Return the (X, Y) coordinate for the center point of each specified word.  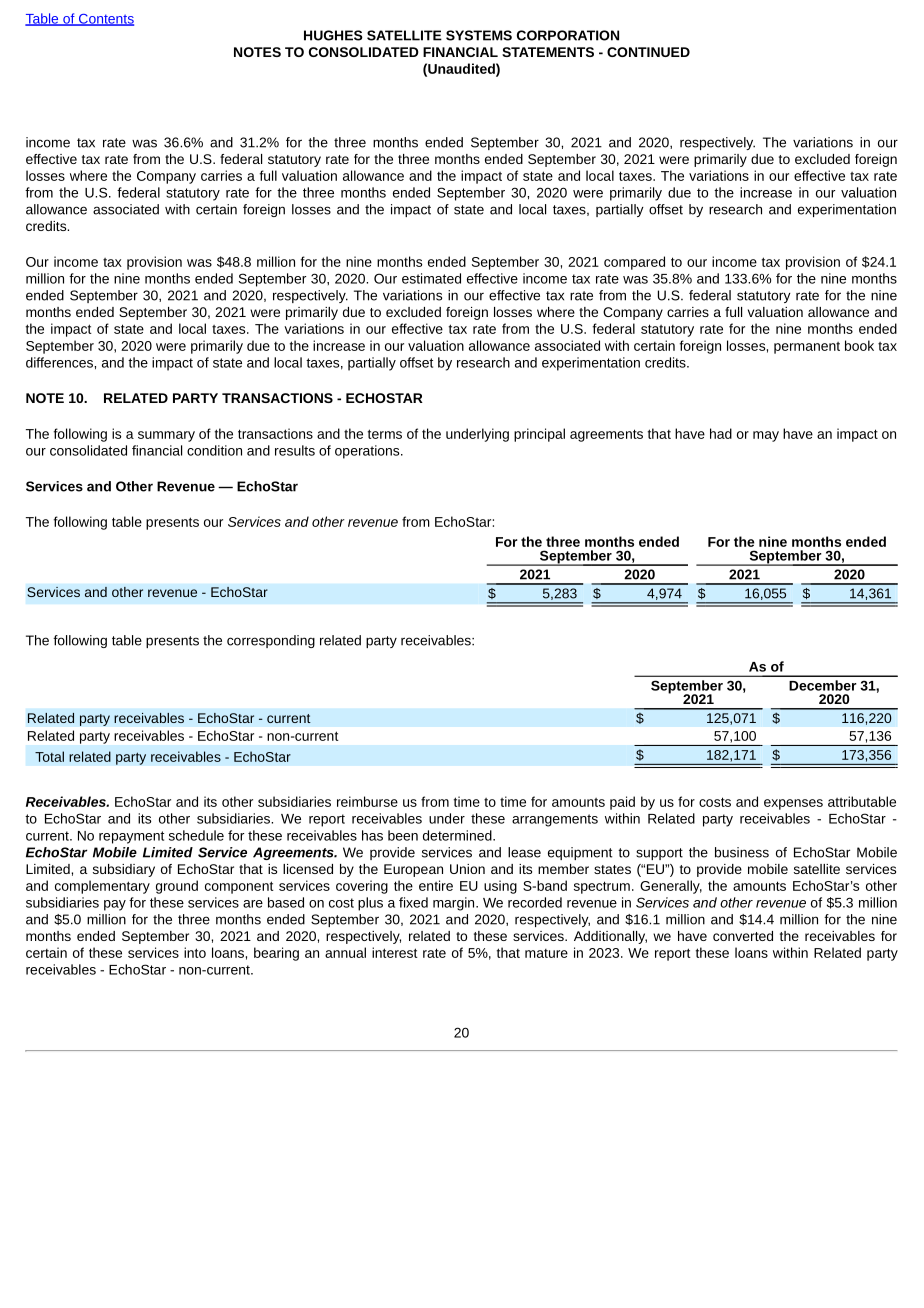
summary (166, 436)
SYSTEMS (479, 35)
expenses (793, 804)
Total (49, 756)
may (766, 436)
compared (634, 263)
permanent (807, 348)
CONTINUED (648, 52)
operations (368, 452)
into (195, 952)
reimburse (367, 801)
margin (455, 904)
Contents (105, 20)
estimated (431, 278)
